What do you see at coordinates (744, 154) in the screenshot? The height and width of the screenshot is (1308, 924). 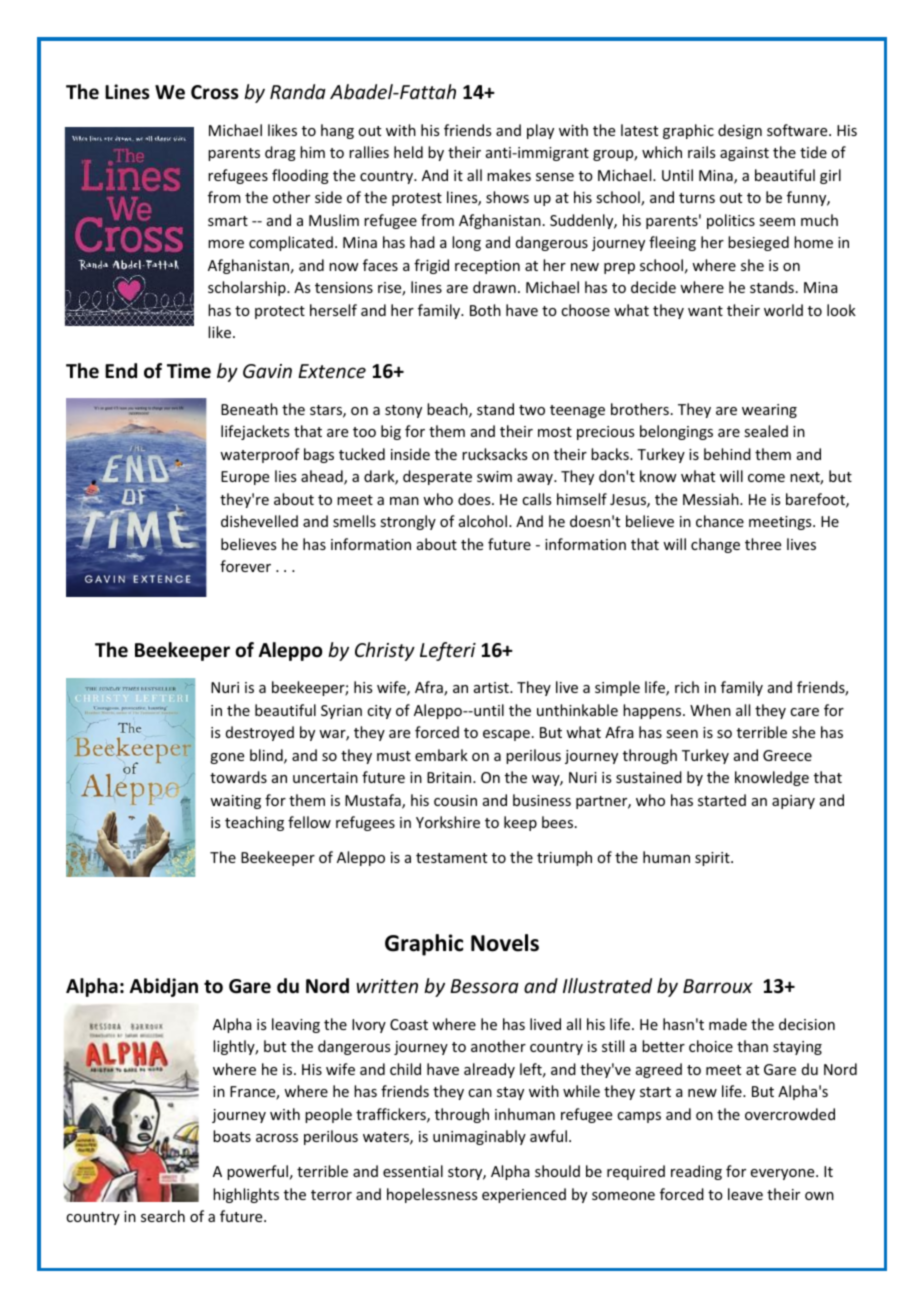 I see `against` at bounding box center [744, 154].
